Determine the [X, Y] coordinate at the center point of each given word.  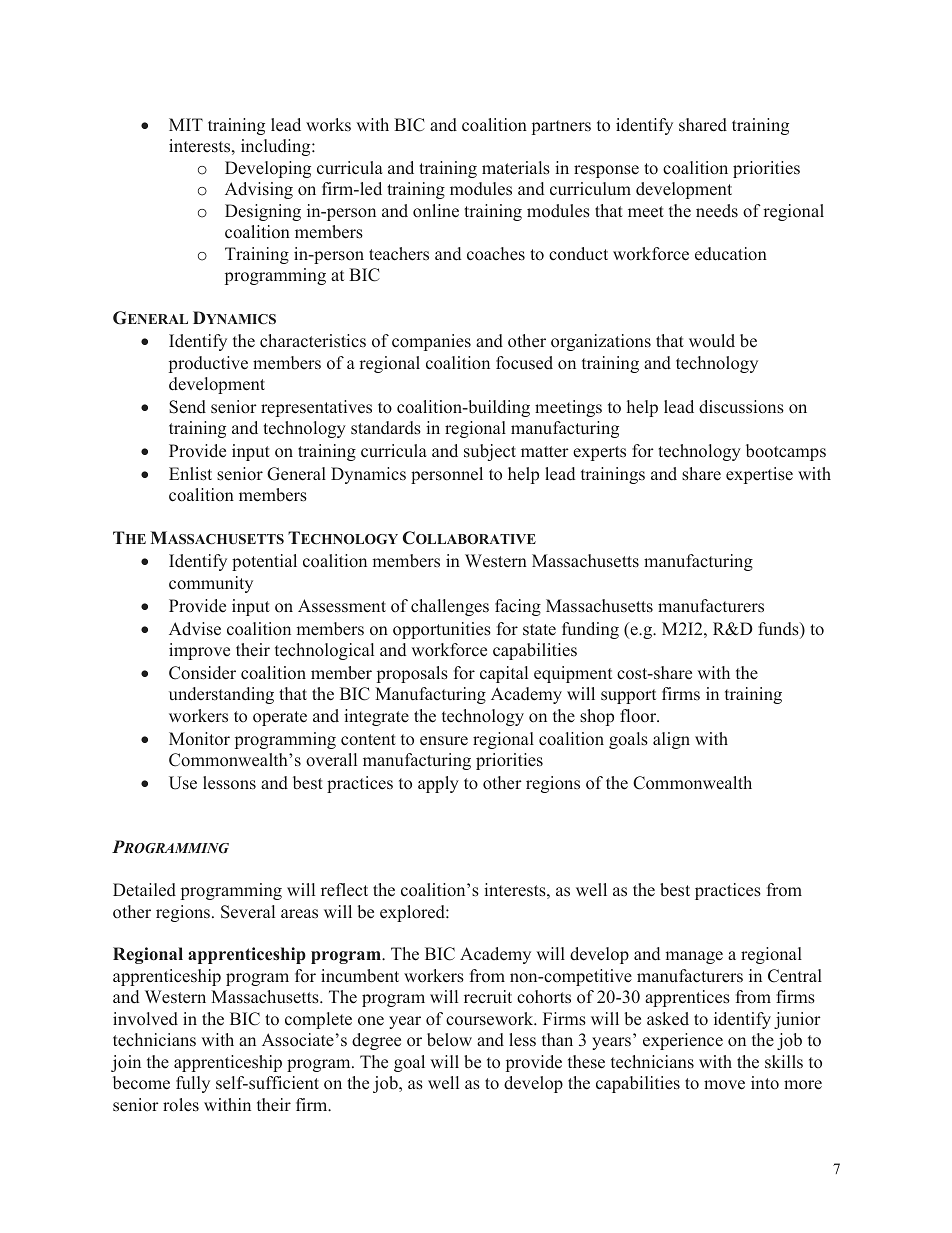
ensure [444, 741]
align [671, 740]
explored [413, 913]
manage [694, 957]
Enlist [190, 474]
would [712, 341]
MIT [186, 124]
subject [490, 452]
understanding [221, 695]
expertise [759, 475]
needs [717, 211]
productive [208, 364]
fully [193, 1084]
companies [431, 342]
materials [516, 168]
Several [248, 912]
